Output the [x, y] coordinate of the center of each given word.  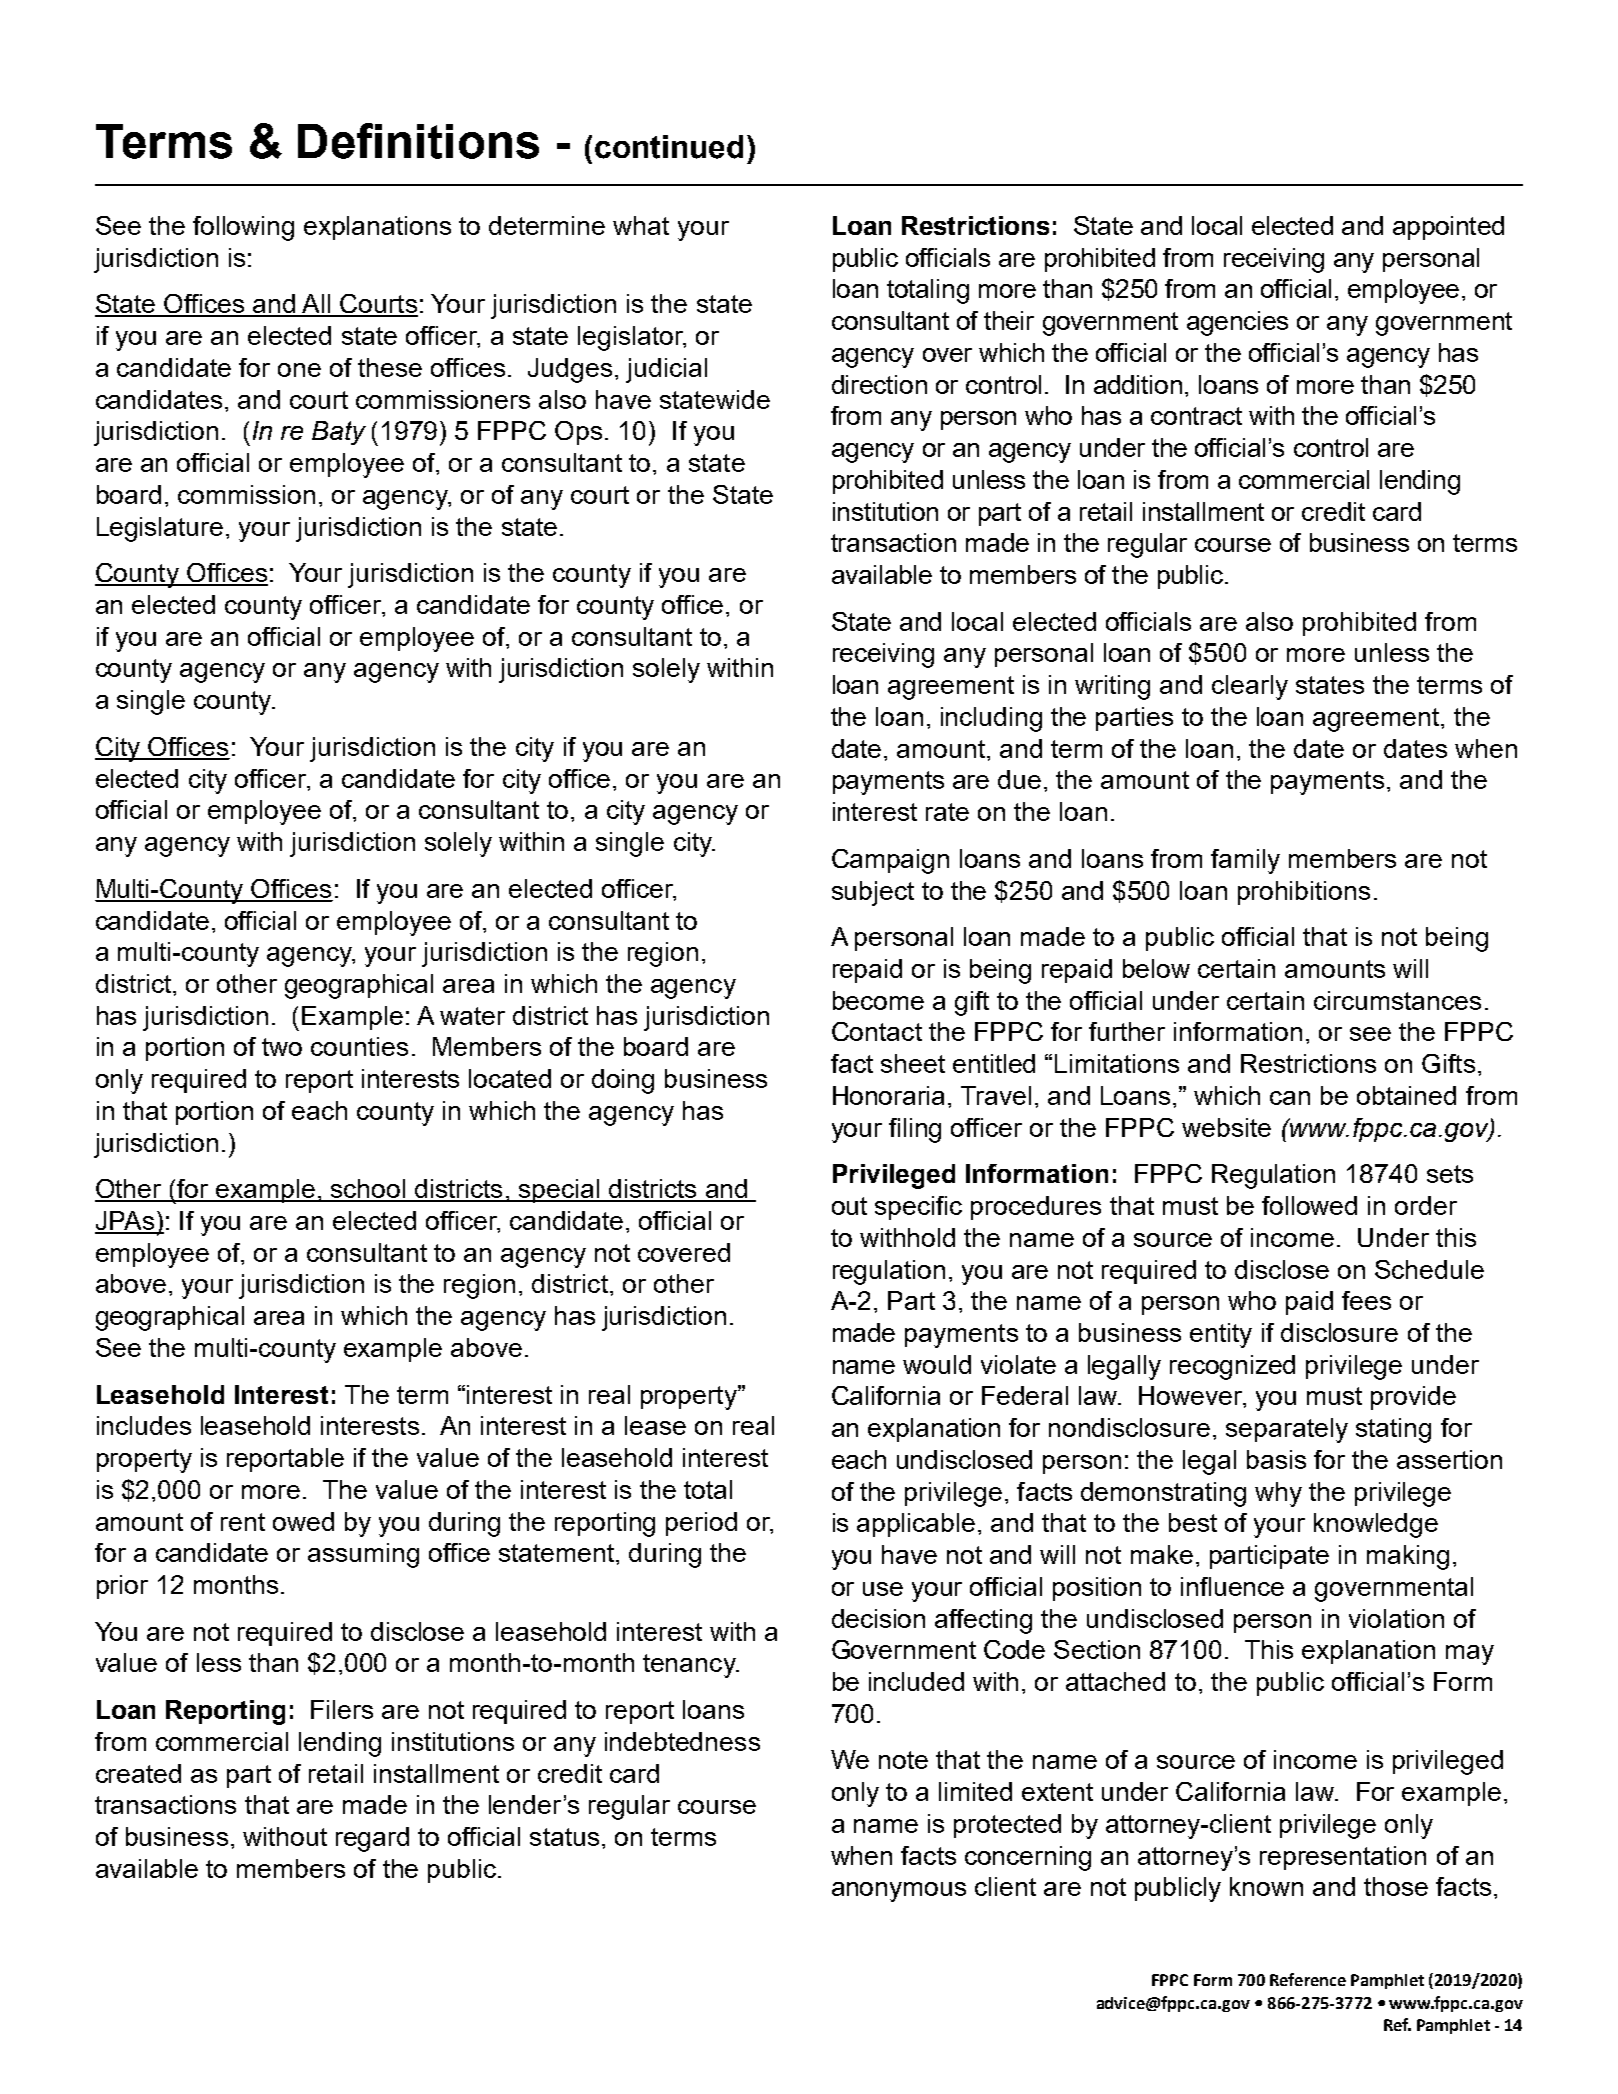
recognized [1232, 1367]
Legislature [160, 529]
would [937, 1364]
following [243, 228]
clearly [1250, 687]
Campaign [890, 861]
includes [144, 1425]
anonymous [899, 1892]
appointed [1448, 228]
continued [669, 147]
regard [372, 1839]
